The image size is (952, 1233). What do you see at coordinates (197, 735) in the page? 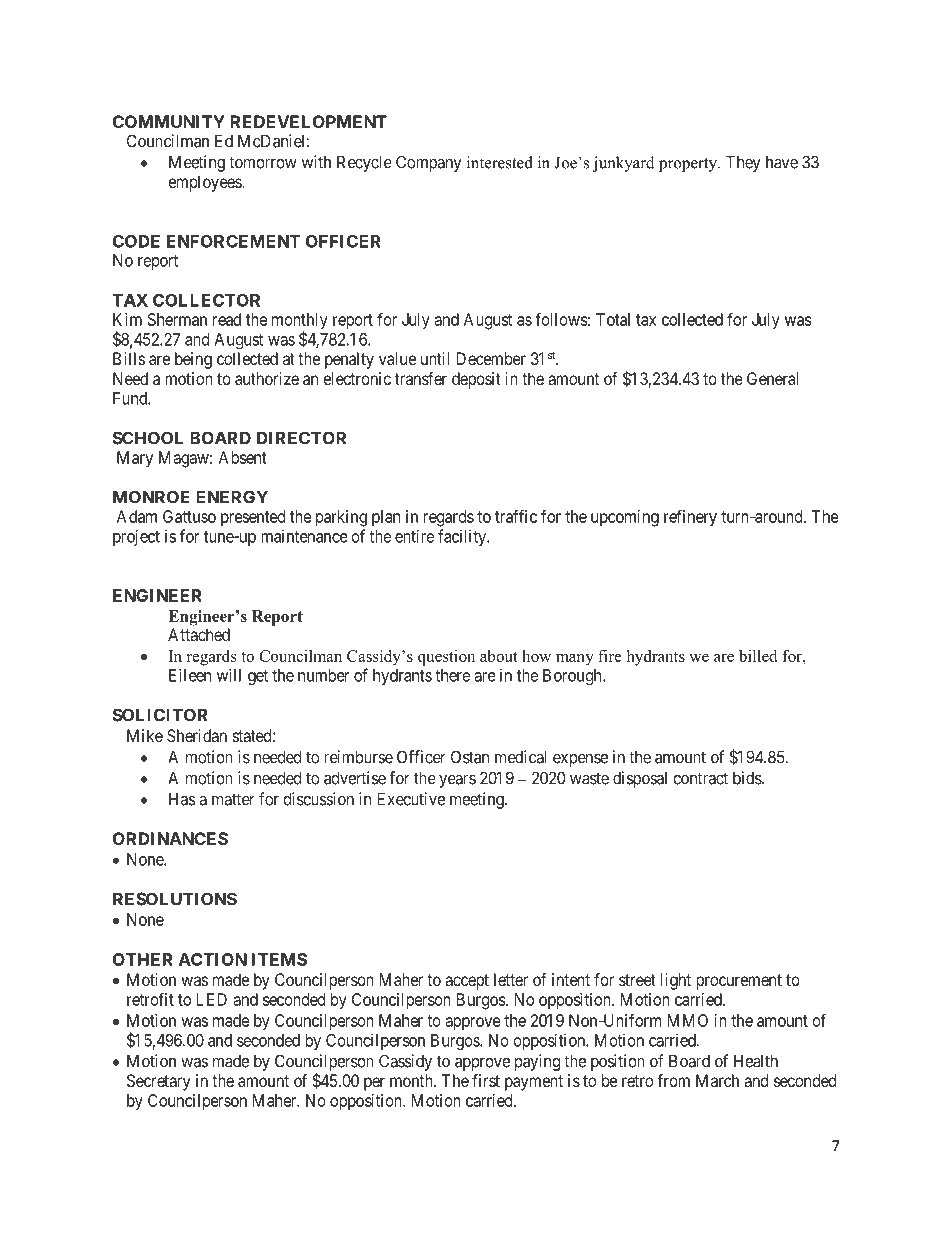
I see `Sheridan` at bounding box center [197, 735].
